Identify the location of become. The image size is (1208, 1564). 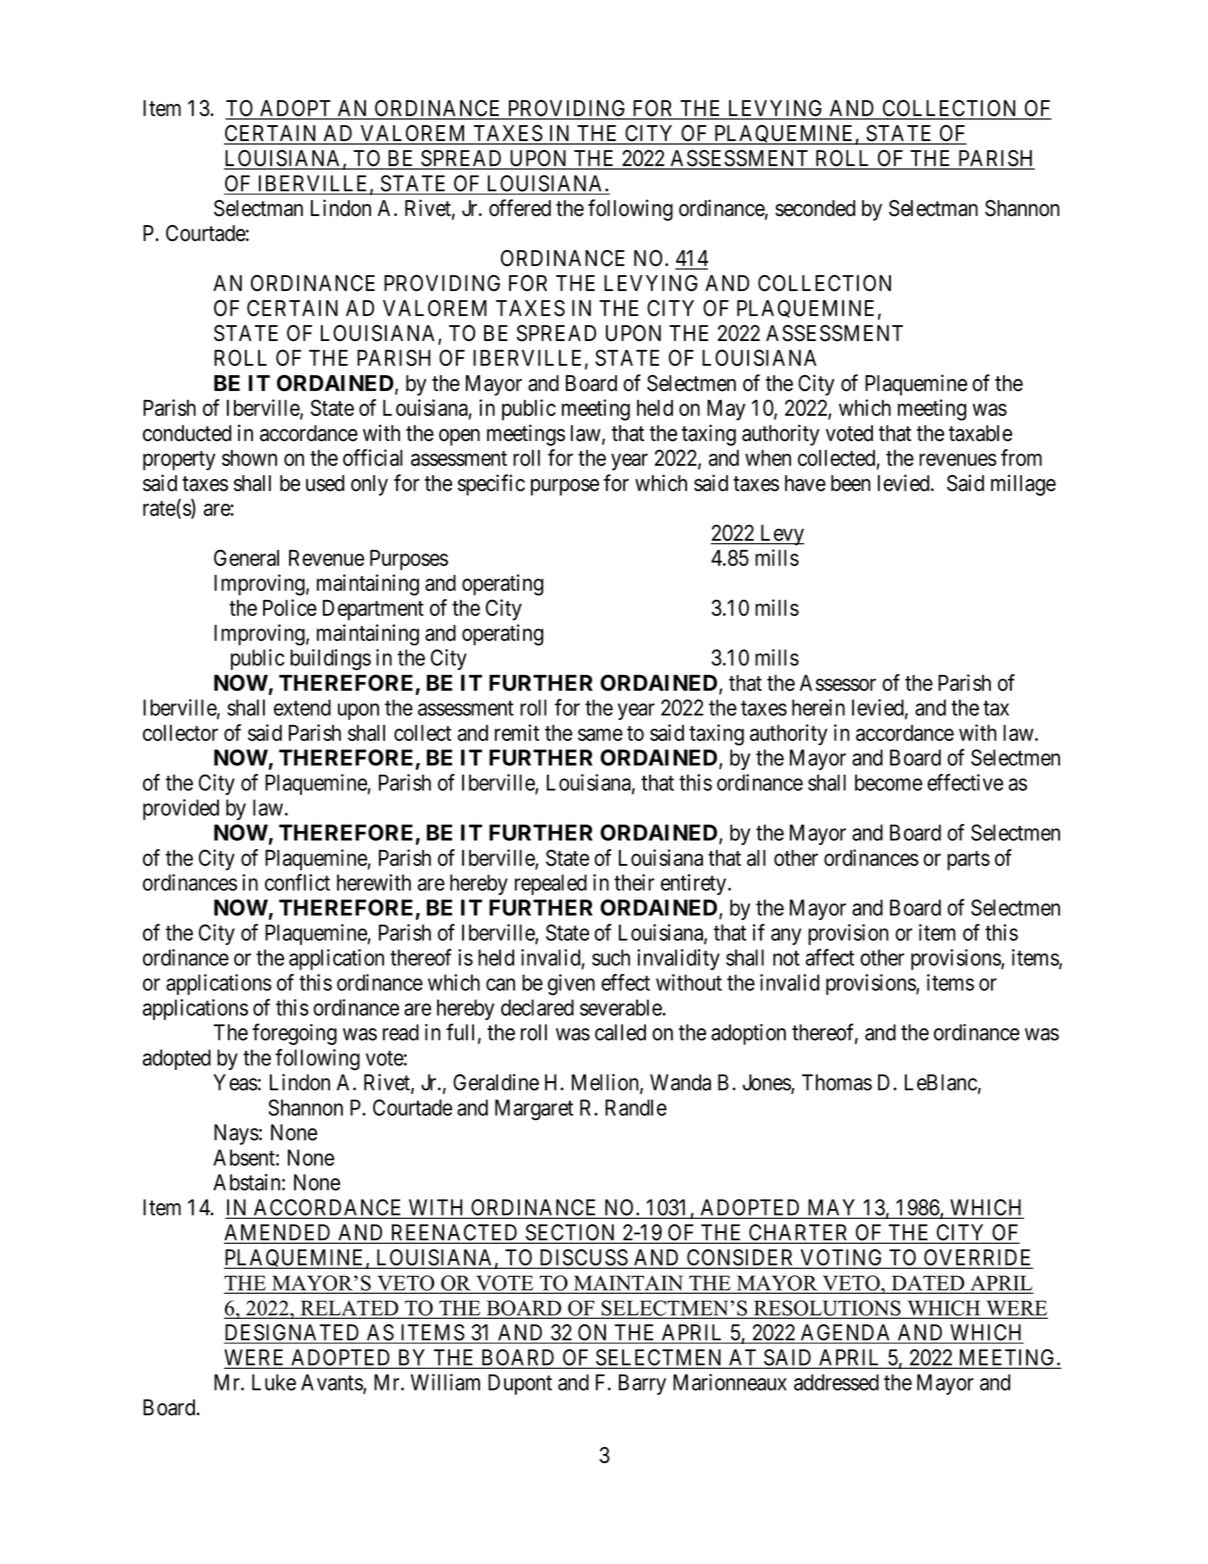
(888, 782).
